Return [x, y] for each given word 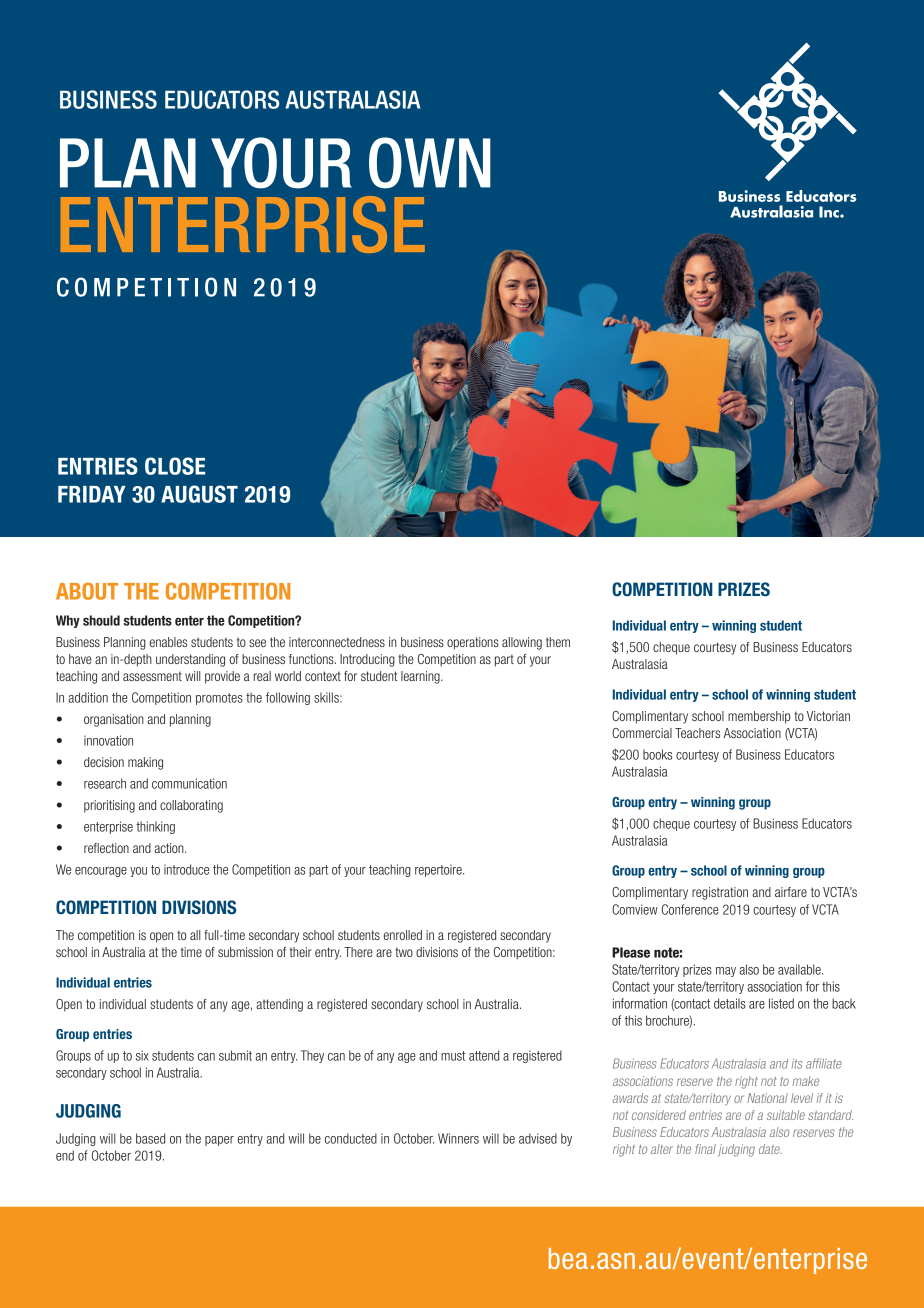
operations [473, 643]
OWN [430, 163]
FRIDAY [92, 494]
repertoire [439, 870]
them [558, 642]
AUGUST [199, 494]
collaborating [191, 806]
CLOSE [175, 466]
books [657, 754]
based [150, 1138]
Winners [458, 1138]
